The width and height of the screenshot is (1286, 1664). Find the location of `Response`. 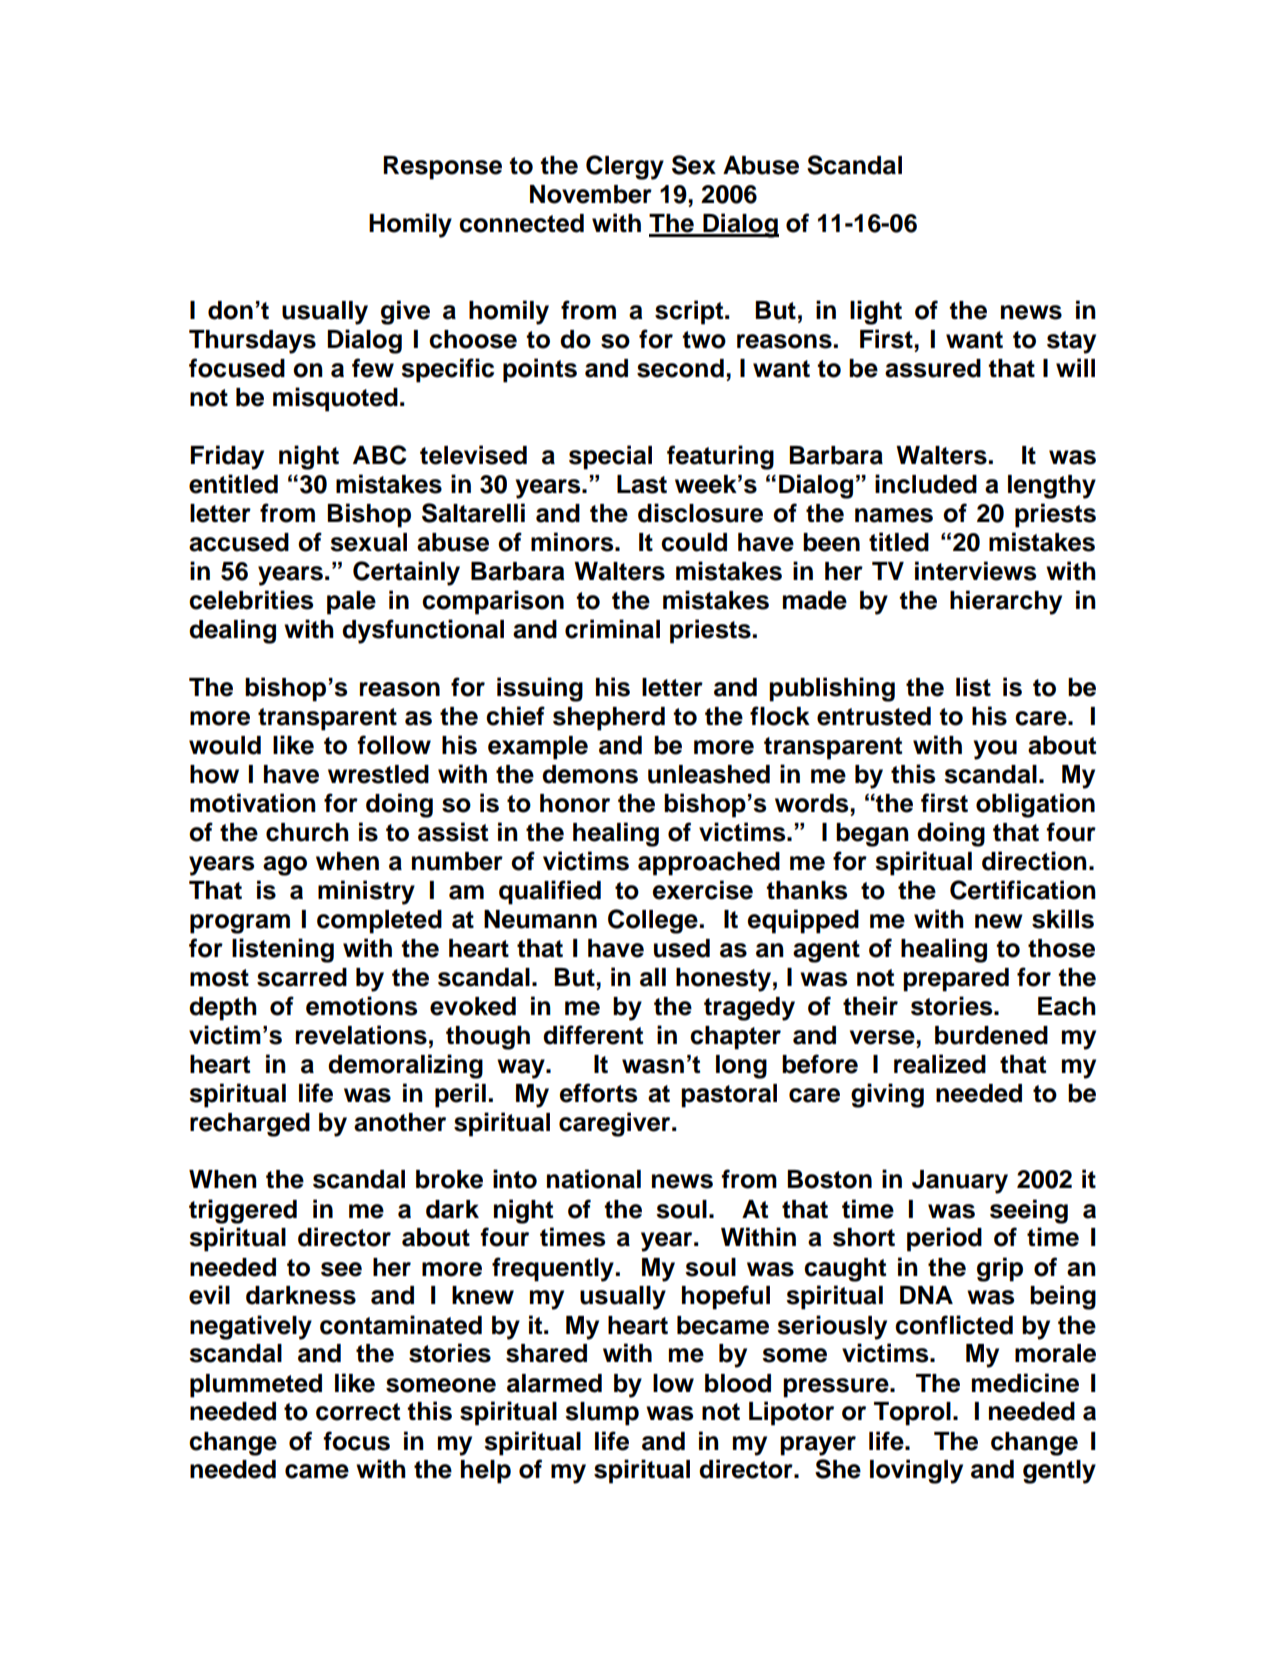

Response is located at coordinates (442, 168).
